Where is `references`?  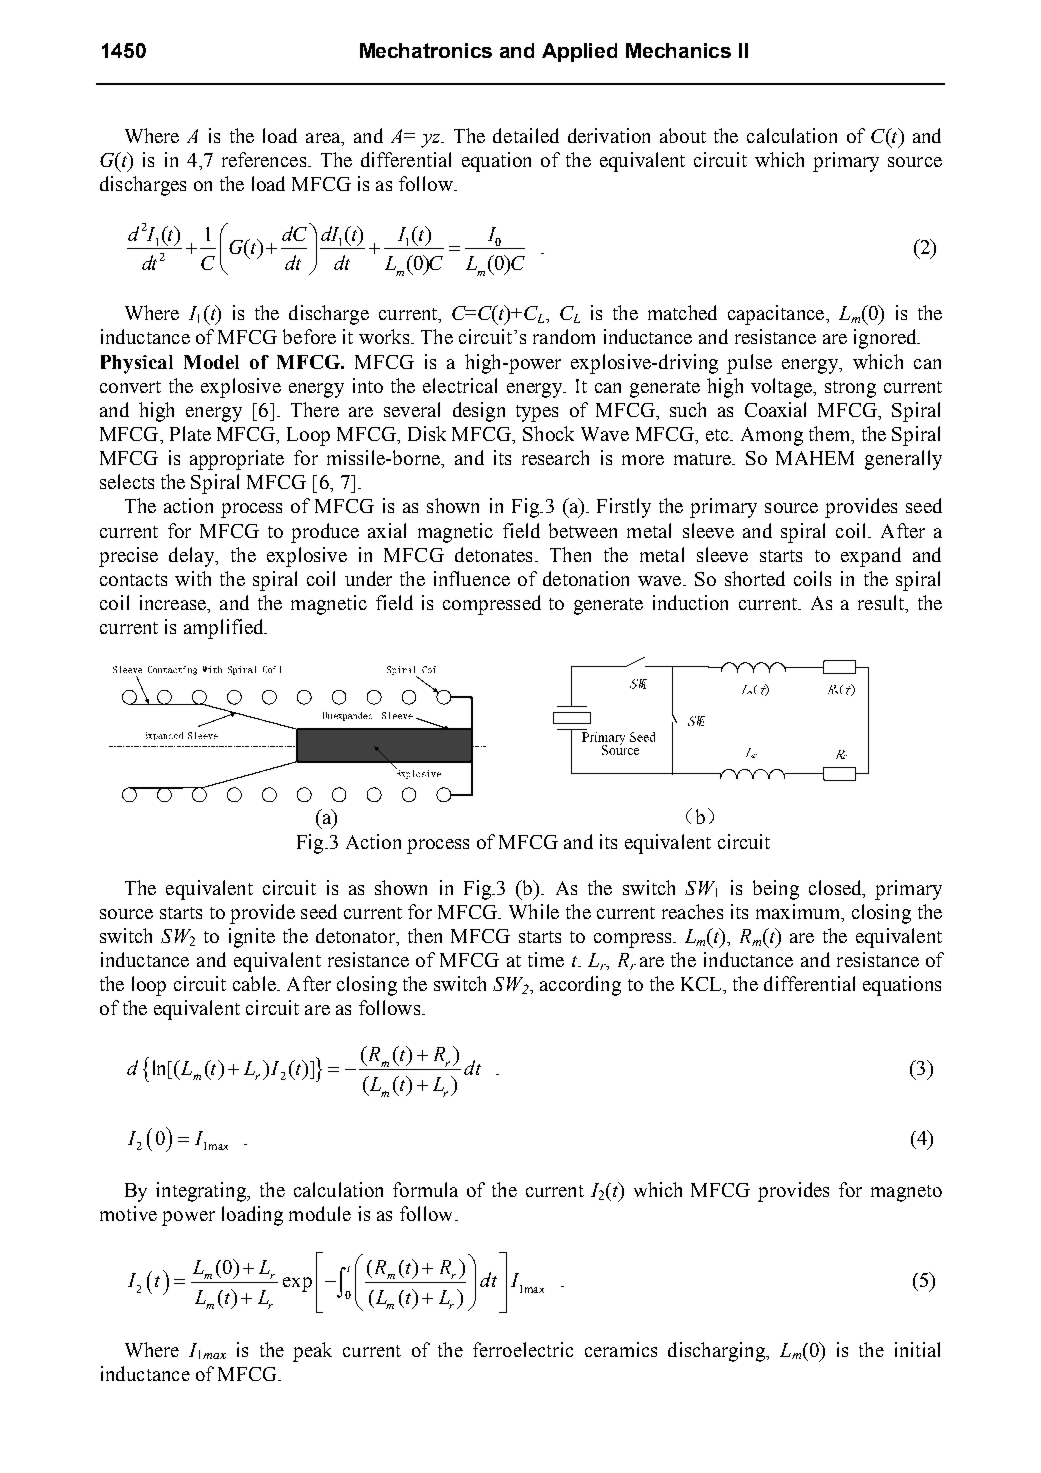 references is located at coordinates (264, 159).
